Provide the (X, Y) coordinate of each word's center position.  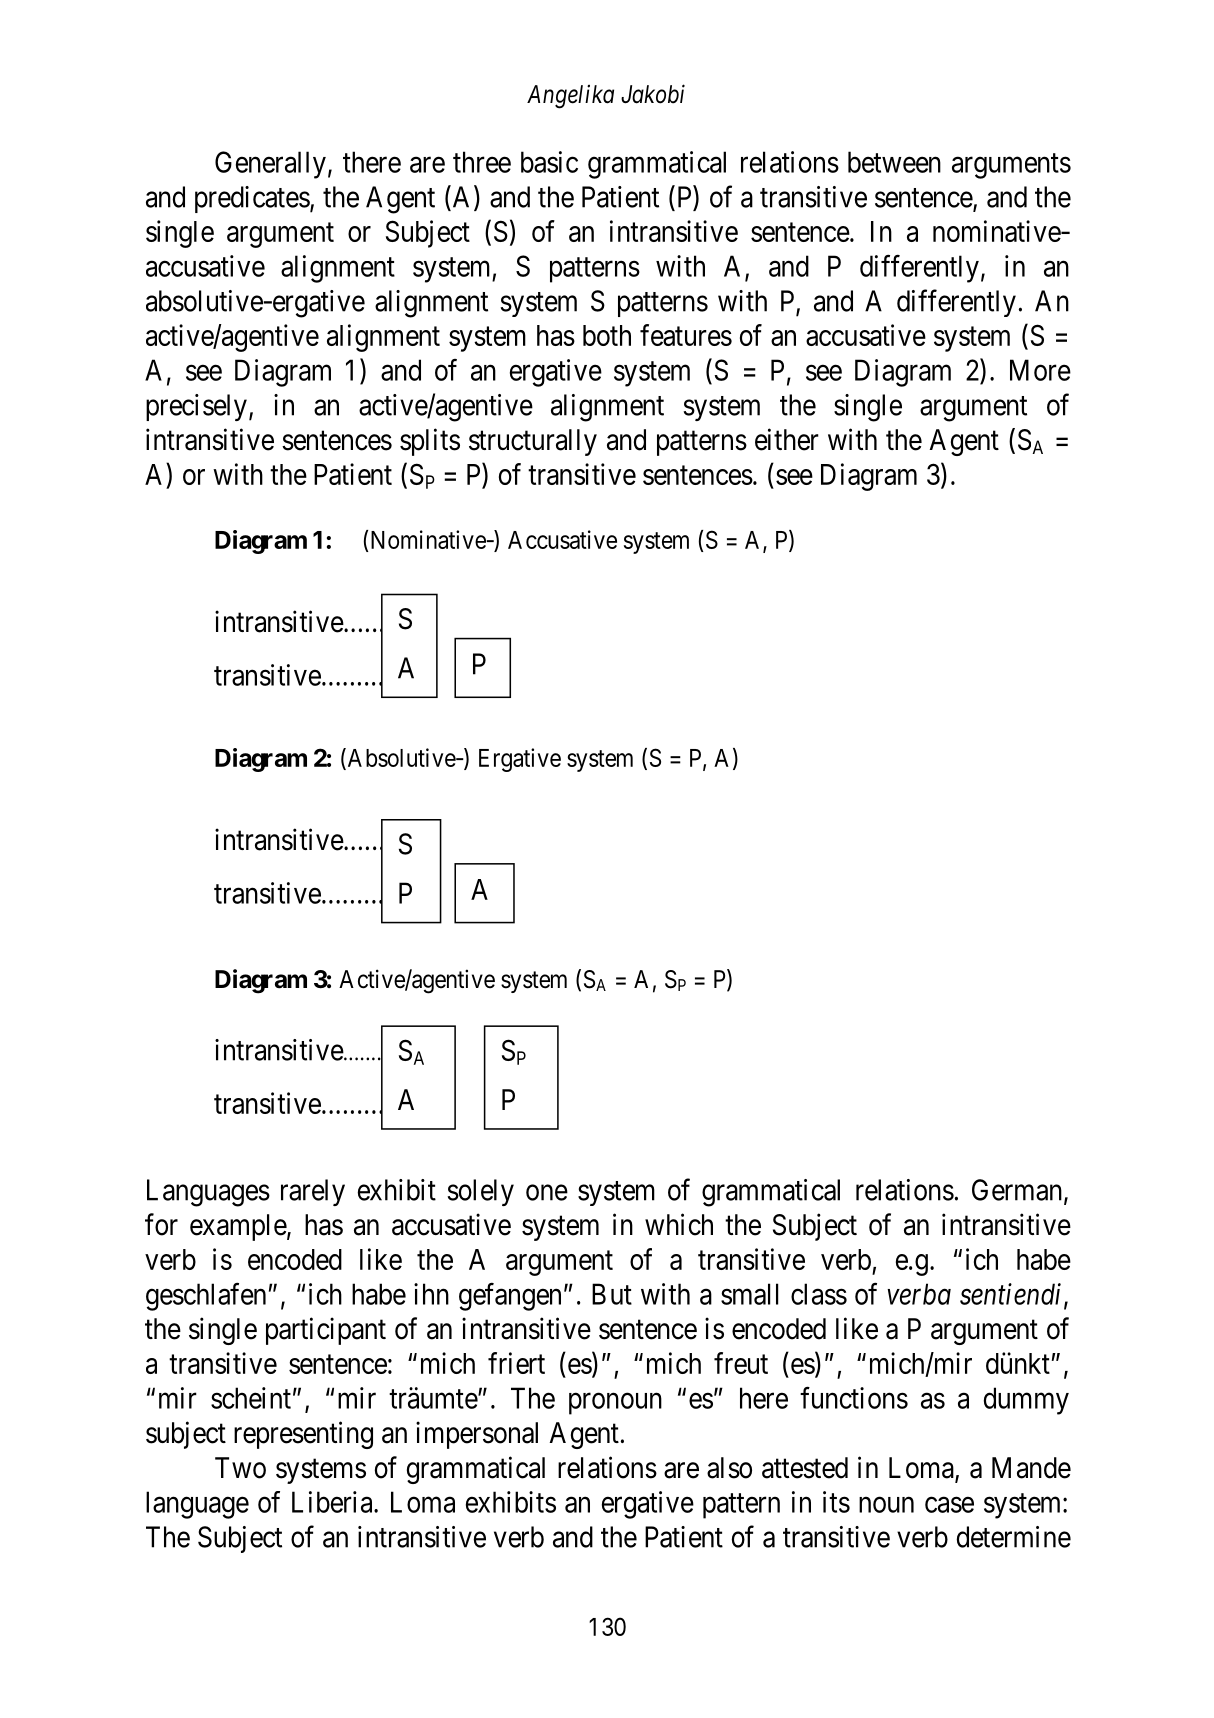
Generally (270, 165)
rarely (313, 1192)
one (547, 1193)
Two (240, 1468)
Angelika (570, 97)
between (894, 162)
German (1017, 1190)
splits (430, 442)
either (787, 439)
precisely (196, 407)
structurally (533, 442)
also (729, 1468)
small (749, 1294)
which (679, 1224)
